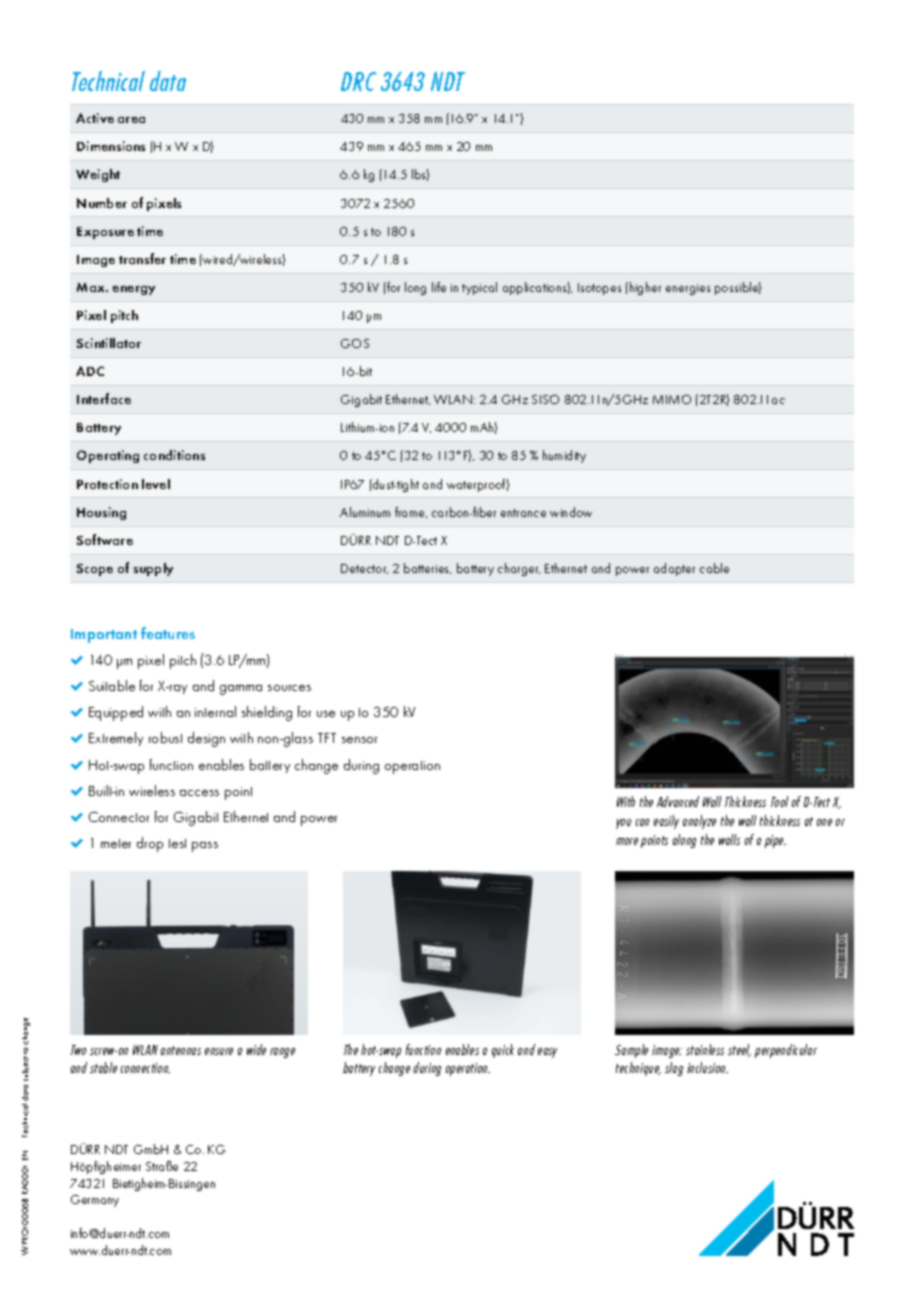 This page has height=1308, width=924. I want to click on area, so click(131, 120).
